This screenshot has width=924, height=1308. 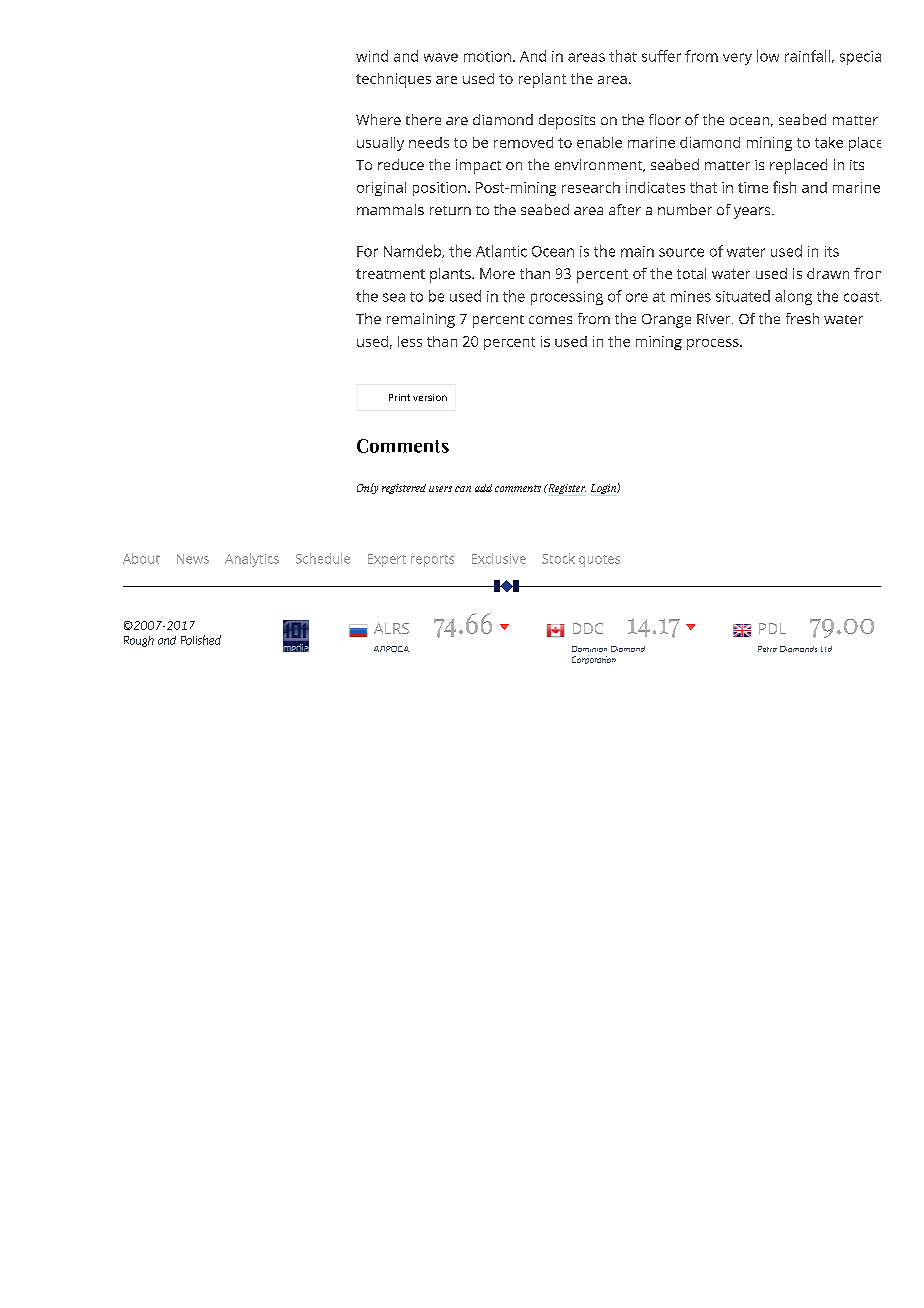 What do you see at coordinates (767, 649) in the screenshot?
I see `Petra` at bounding box center [767, 649].
